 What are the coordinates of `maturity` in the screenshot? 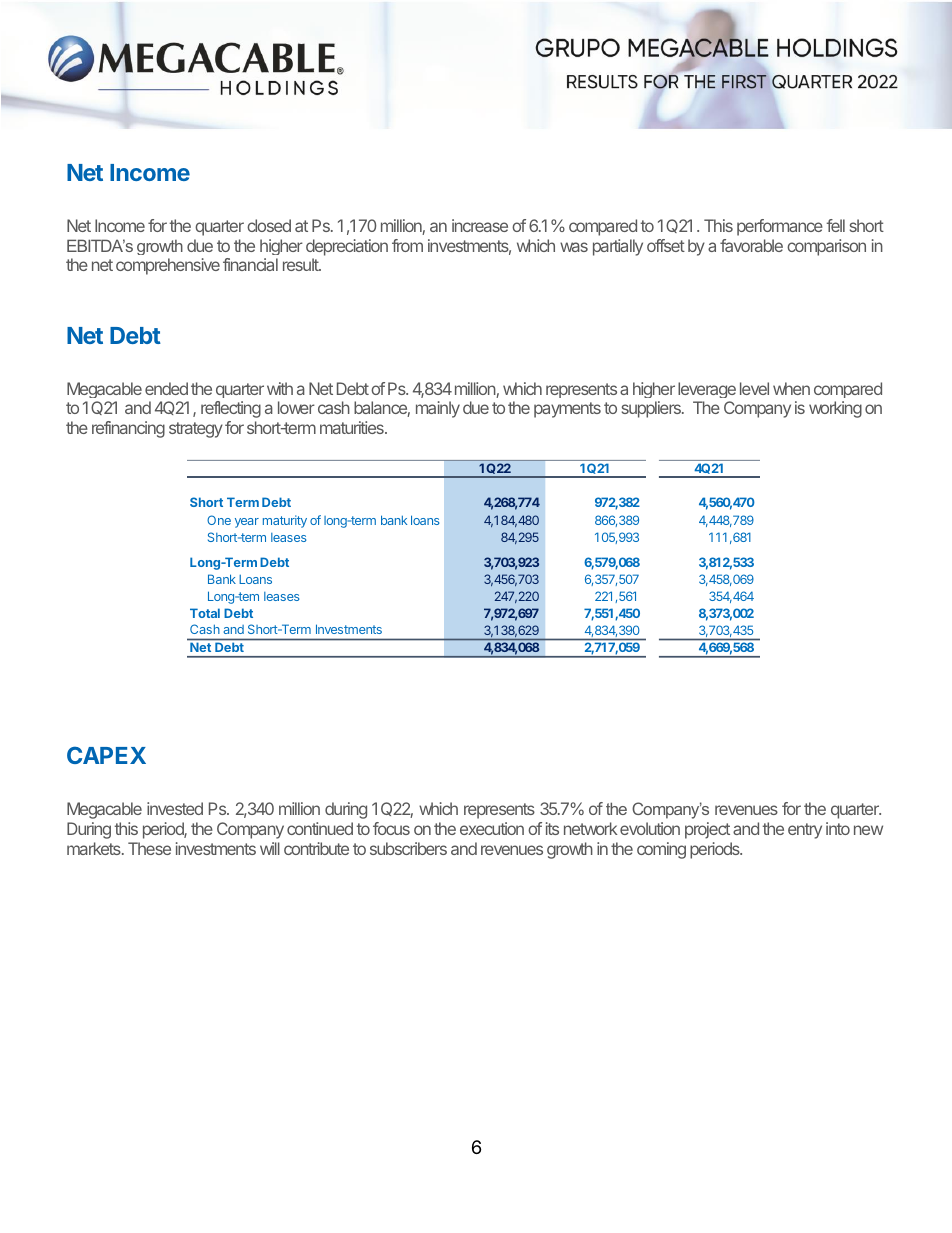 It's located at (285, 521).
